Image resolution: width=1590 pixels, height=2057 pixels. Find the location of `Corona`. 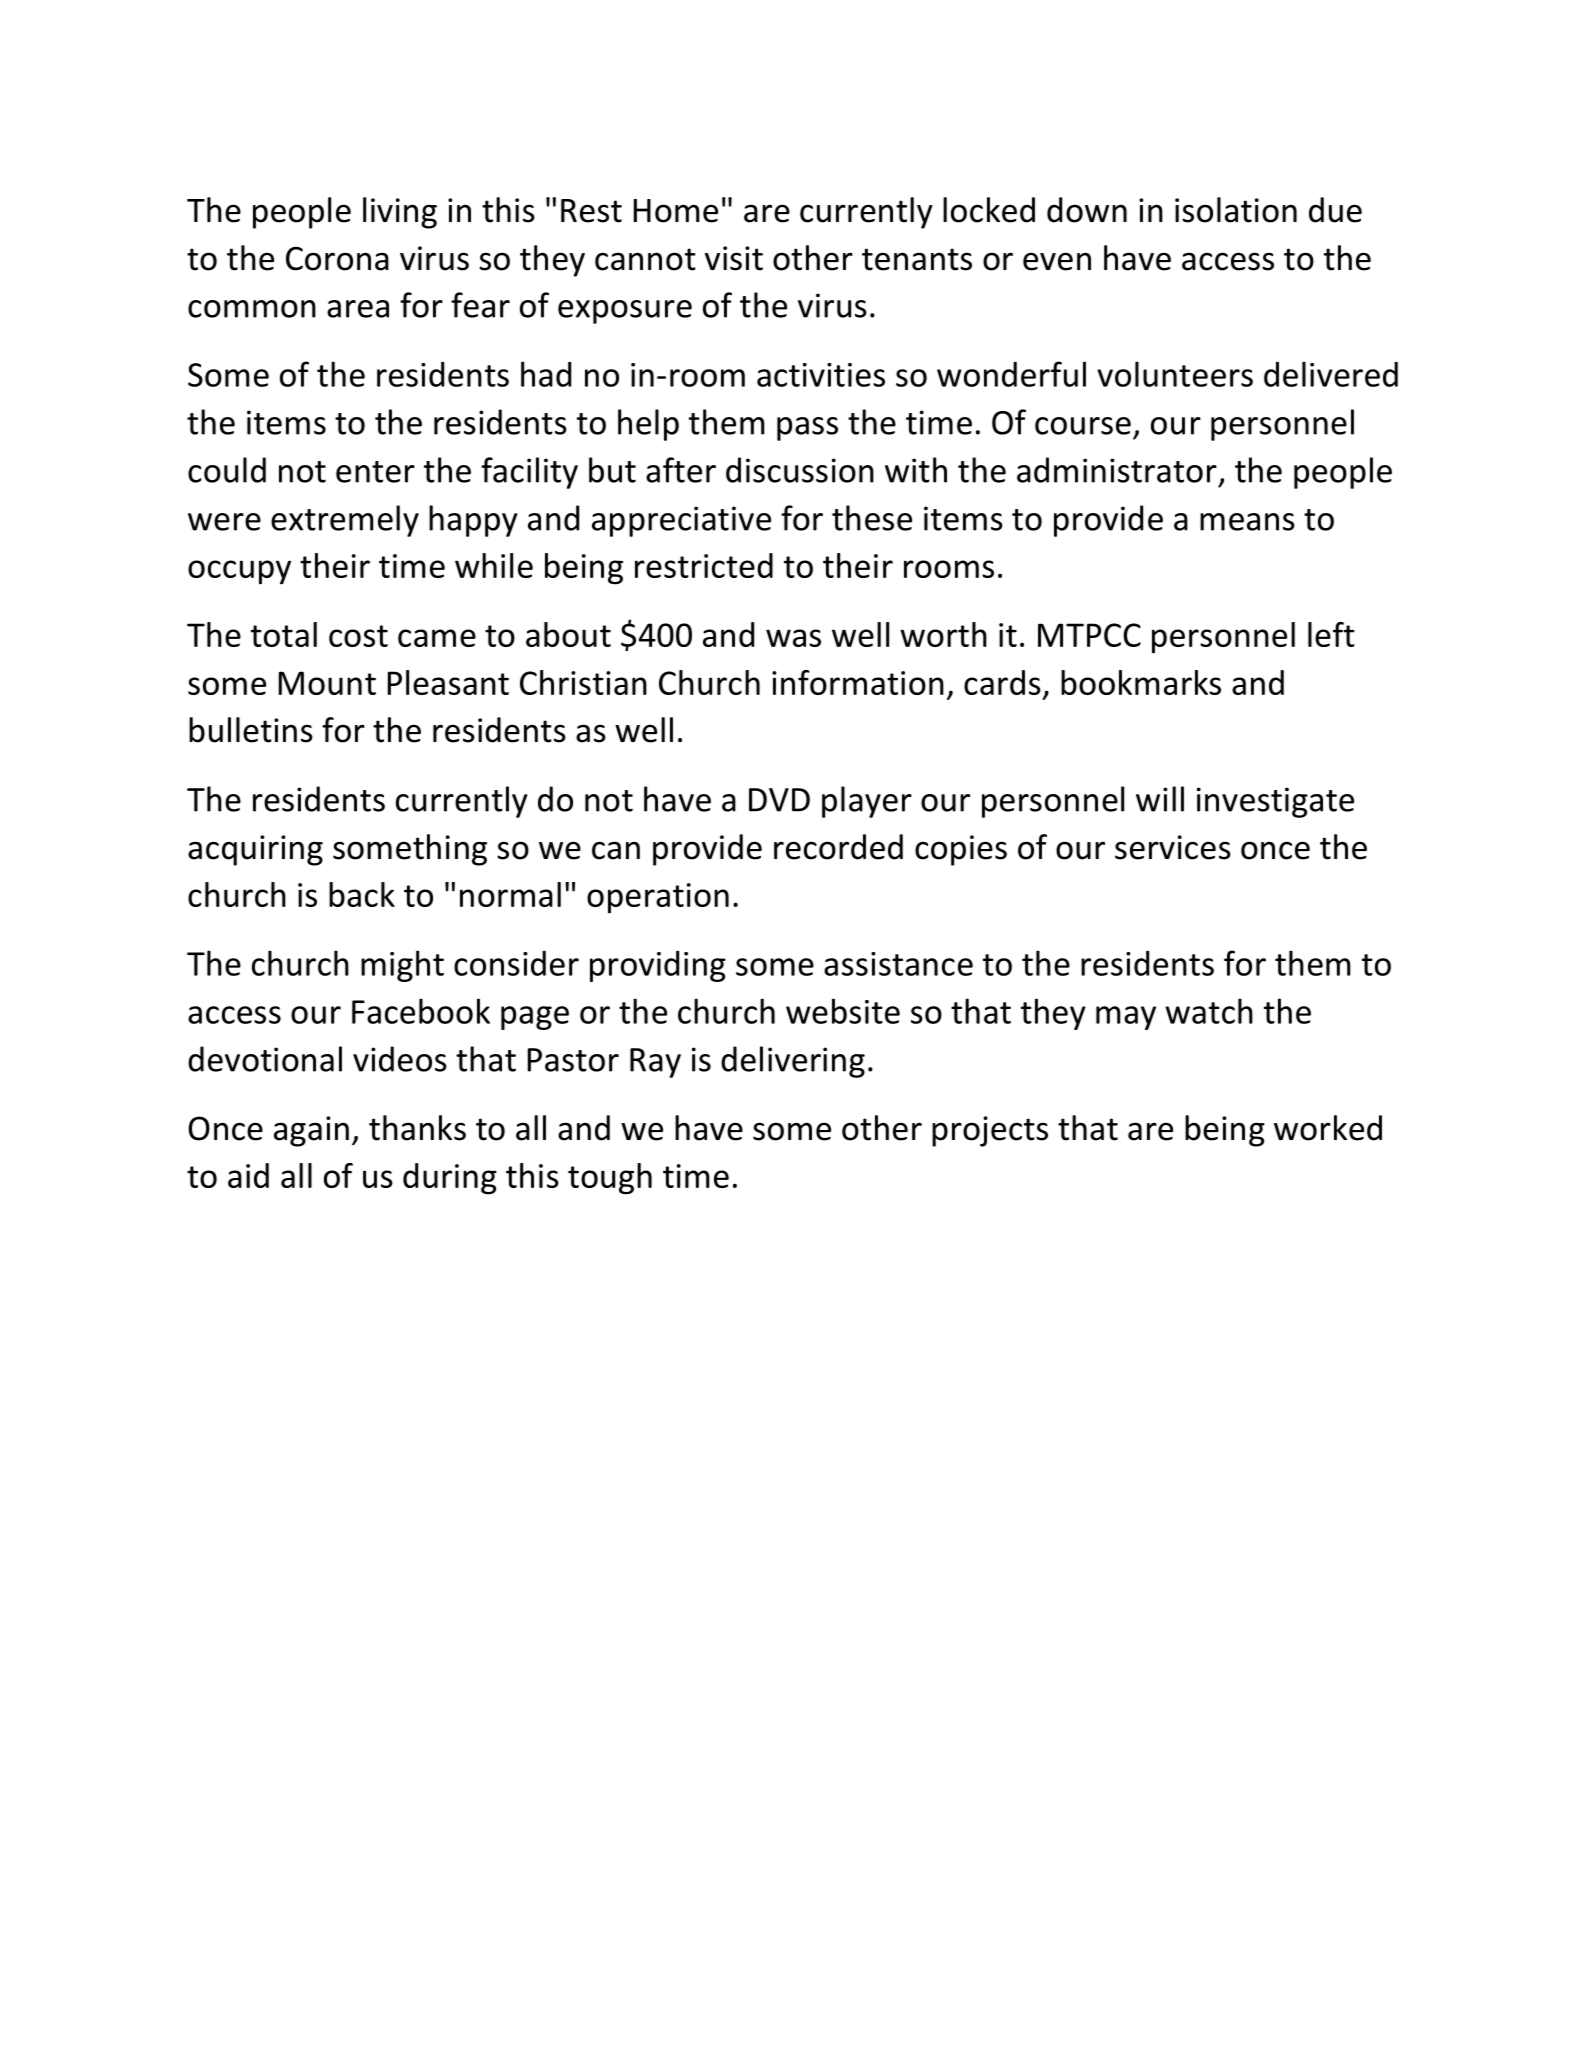

Corona is located at coordinates (337, 258).
